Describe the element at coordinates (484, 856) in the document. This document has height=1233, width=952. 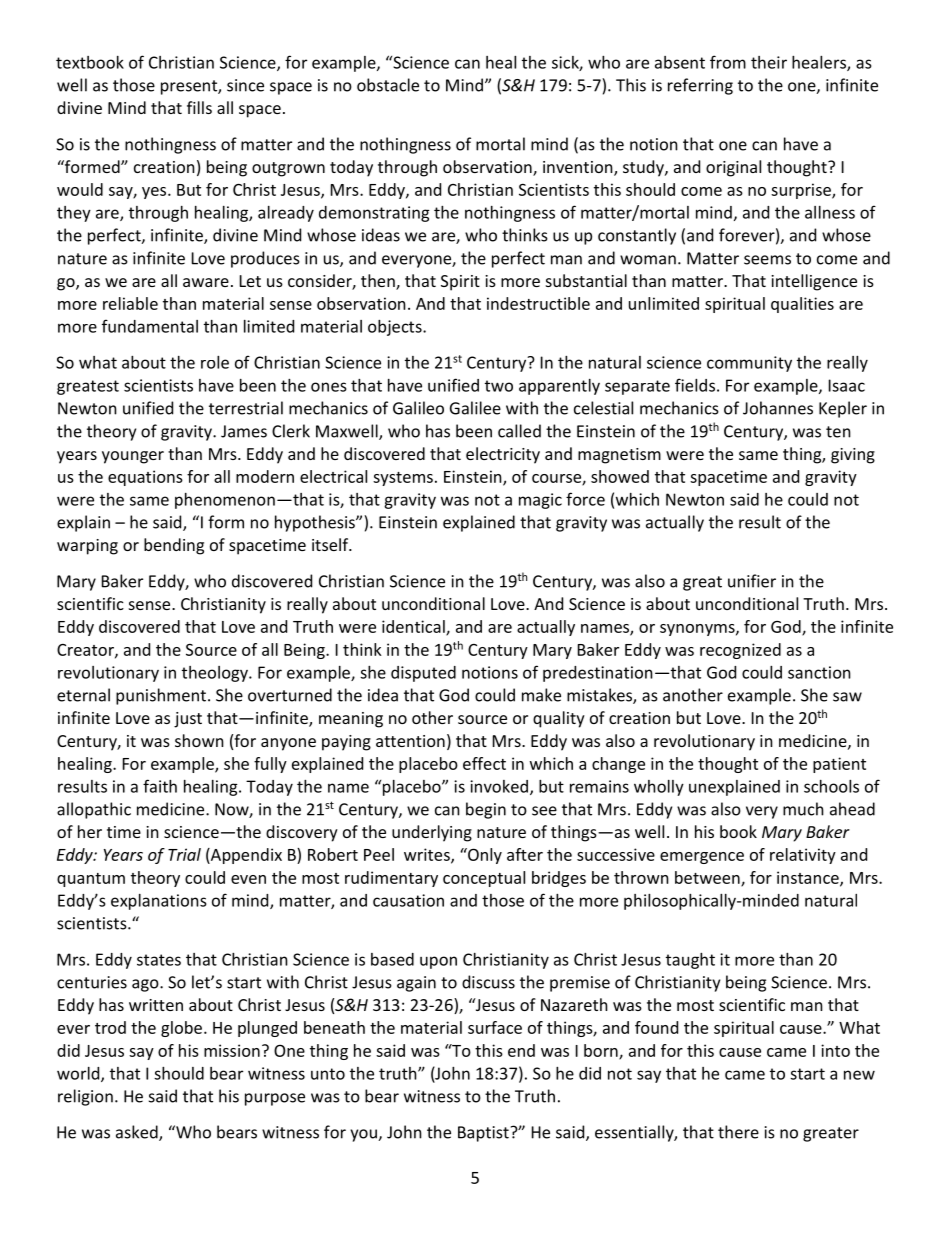
I see `Only` at that location.
